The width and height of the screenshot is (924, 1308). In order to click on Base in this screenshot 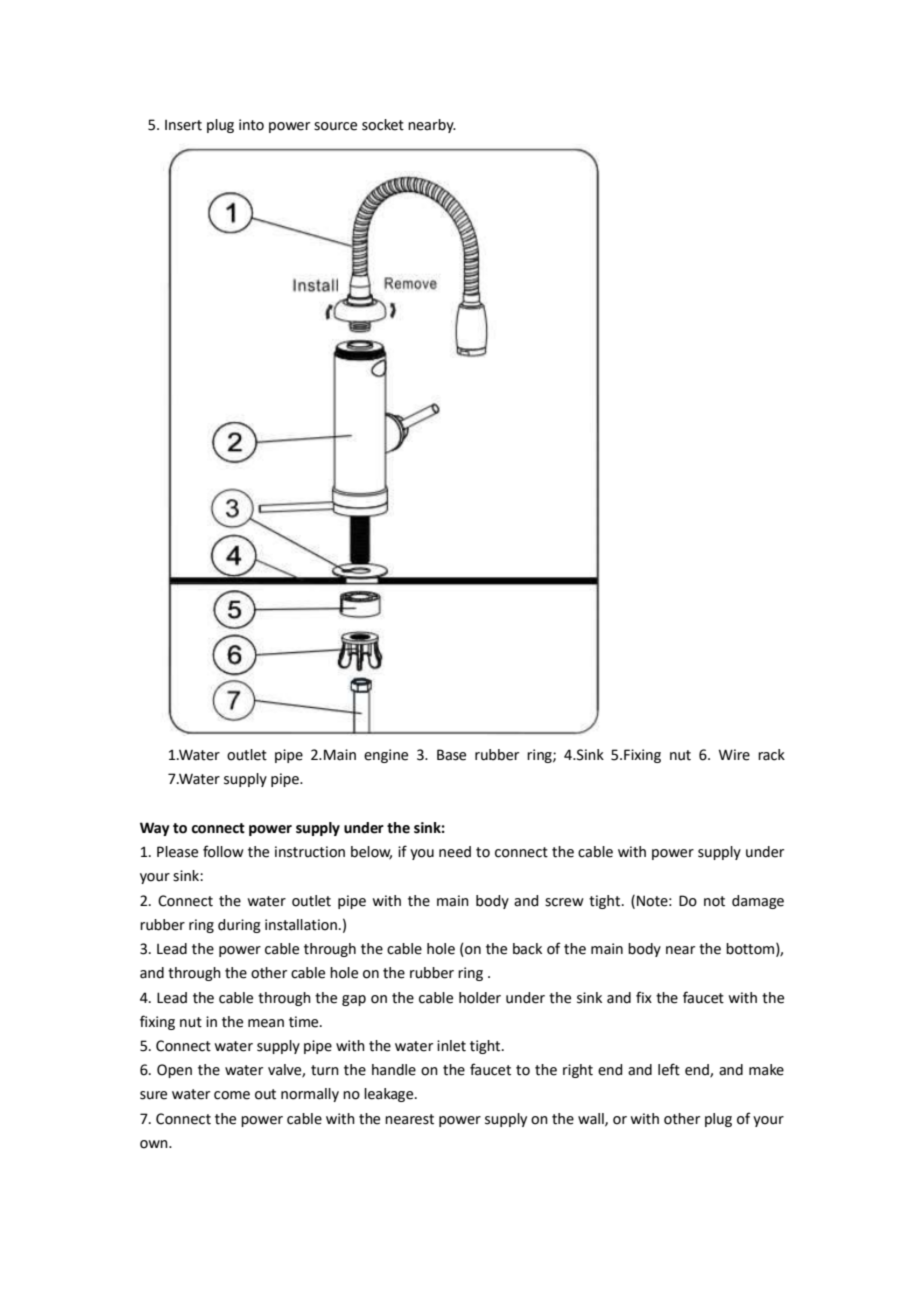, I will do `click(451, 755)`.
